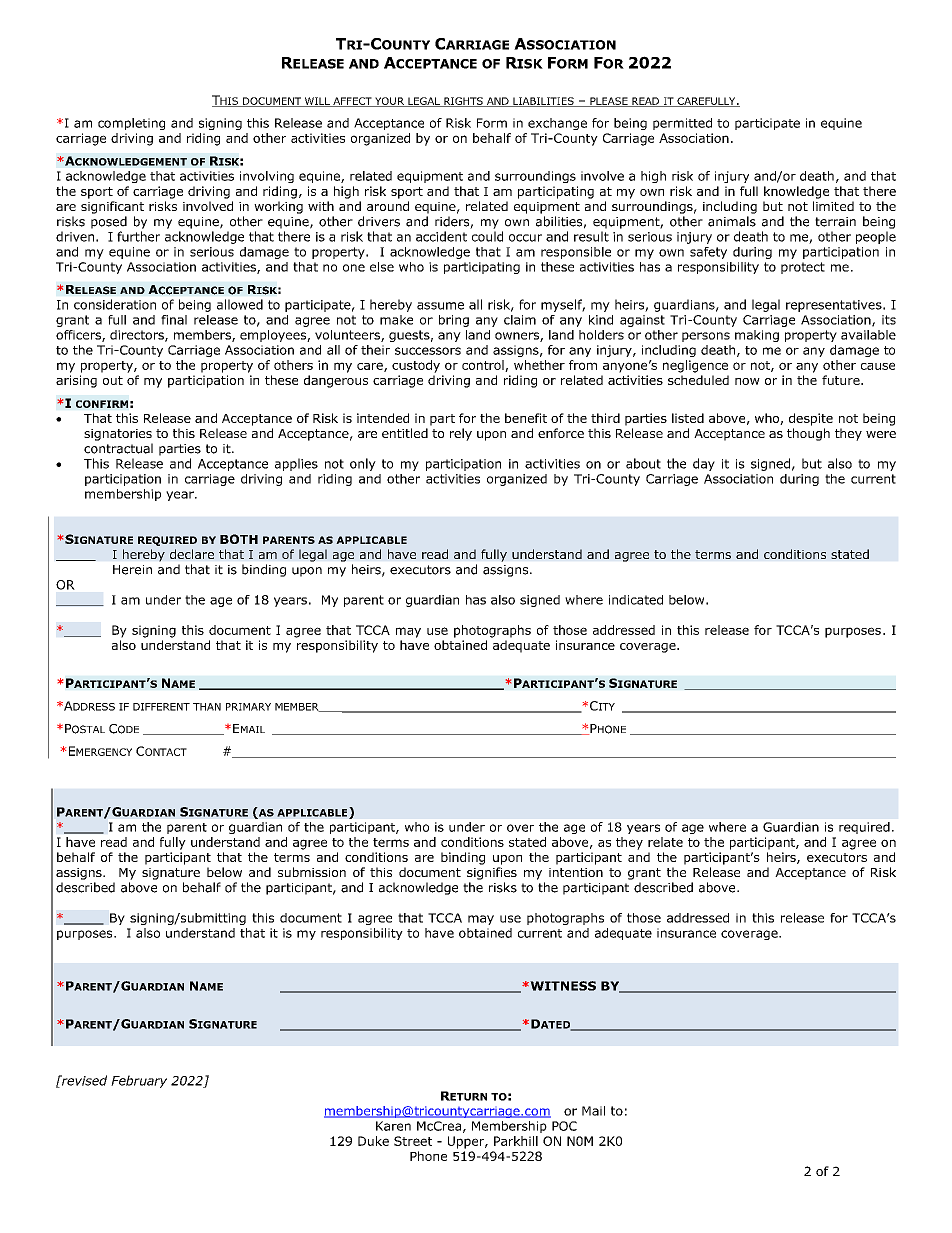 The height and width of the screenshot is (1233, 952). What do you see at coordinates (704, 464) in the screenshot?
I see `day` at bounding box center [704, 464].
